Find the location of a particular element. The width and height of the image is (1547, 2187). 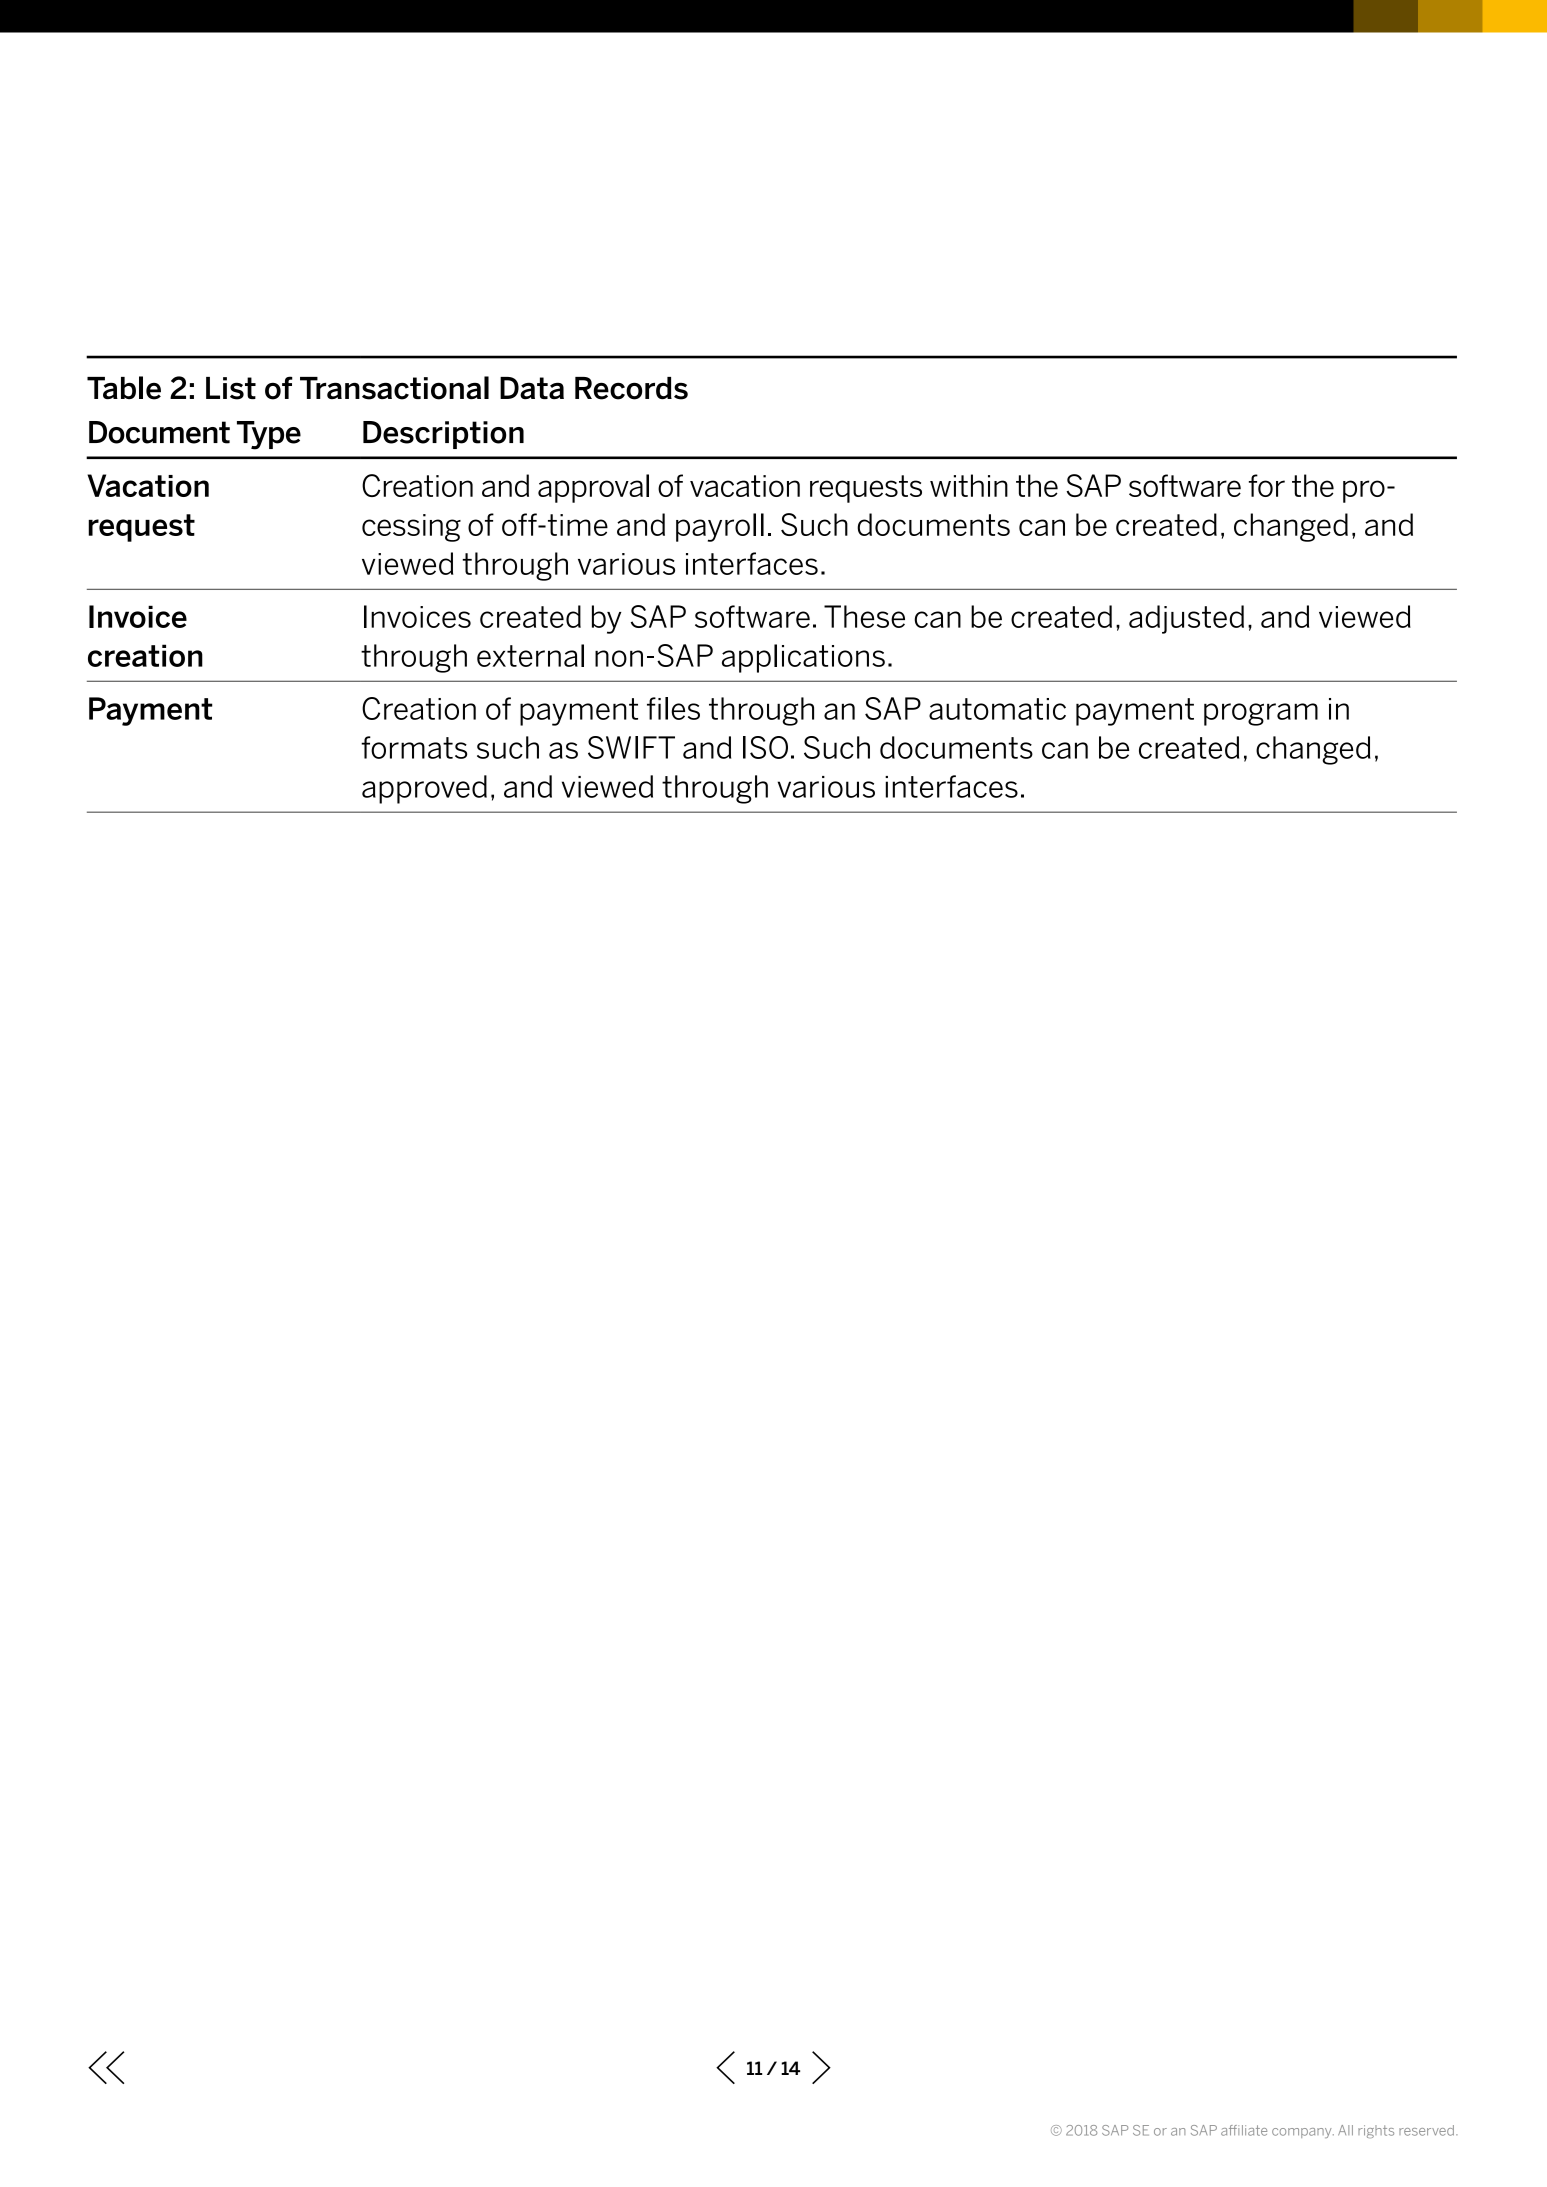

automatic is located at coordinates (997, 709).
